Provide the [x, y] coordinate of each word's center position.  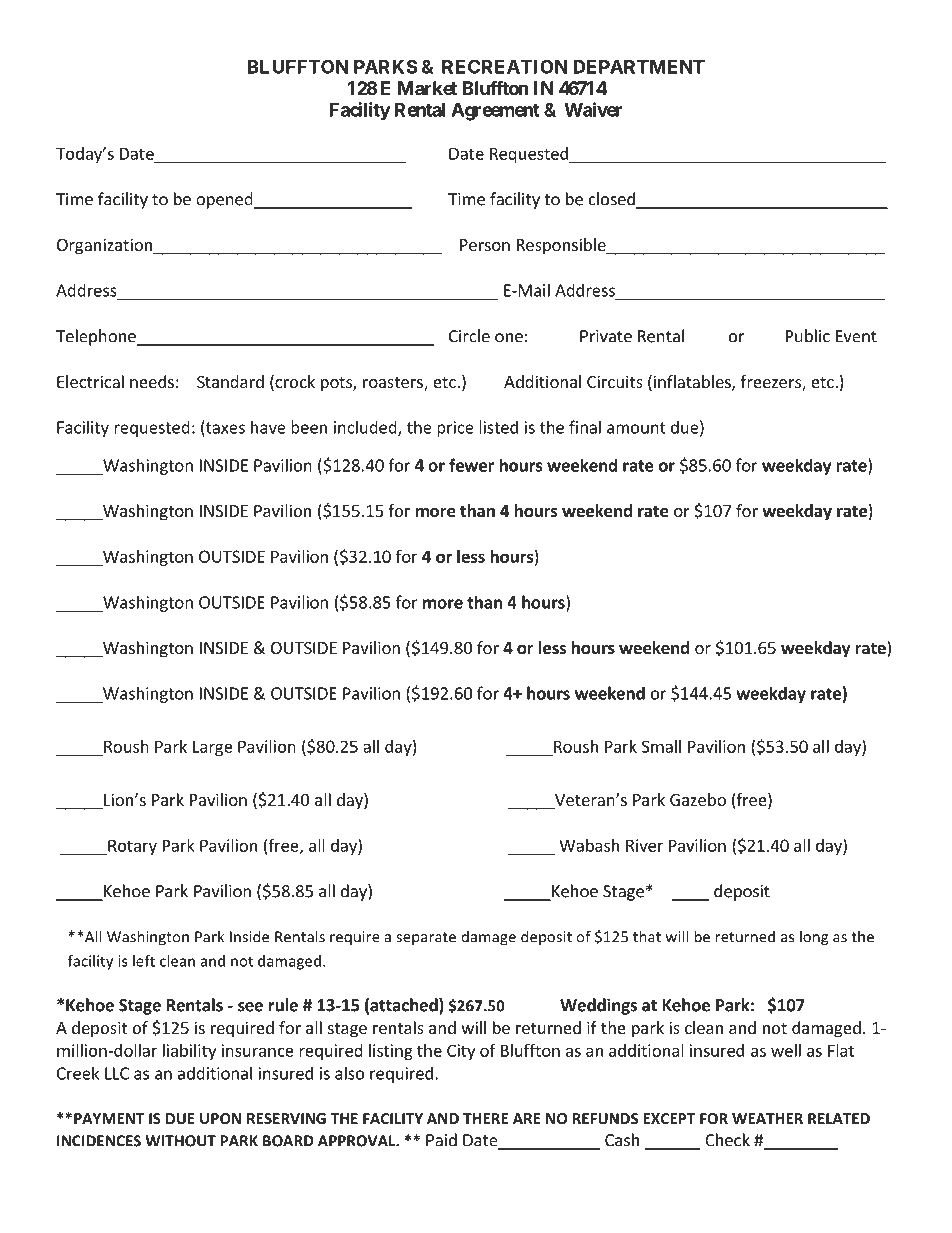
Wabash [589, 845]
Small [661, 746]
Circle [469, 336]
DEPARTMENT [639, 67]
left [144, 961]
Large [213, 748]
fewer [471, 465]
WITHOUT [180, 1141]
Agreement [495, 112]
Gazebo [698, 799]
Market [427, 88]
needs [152, 381]
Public [808, 336]
